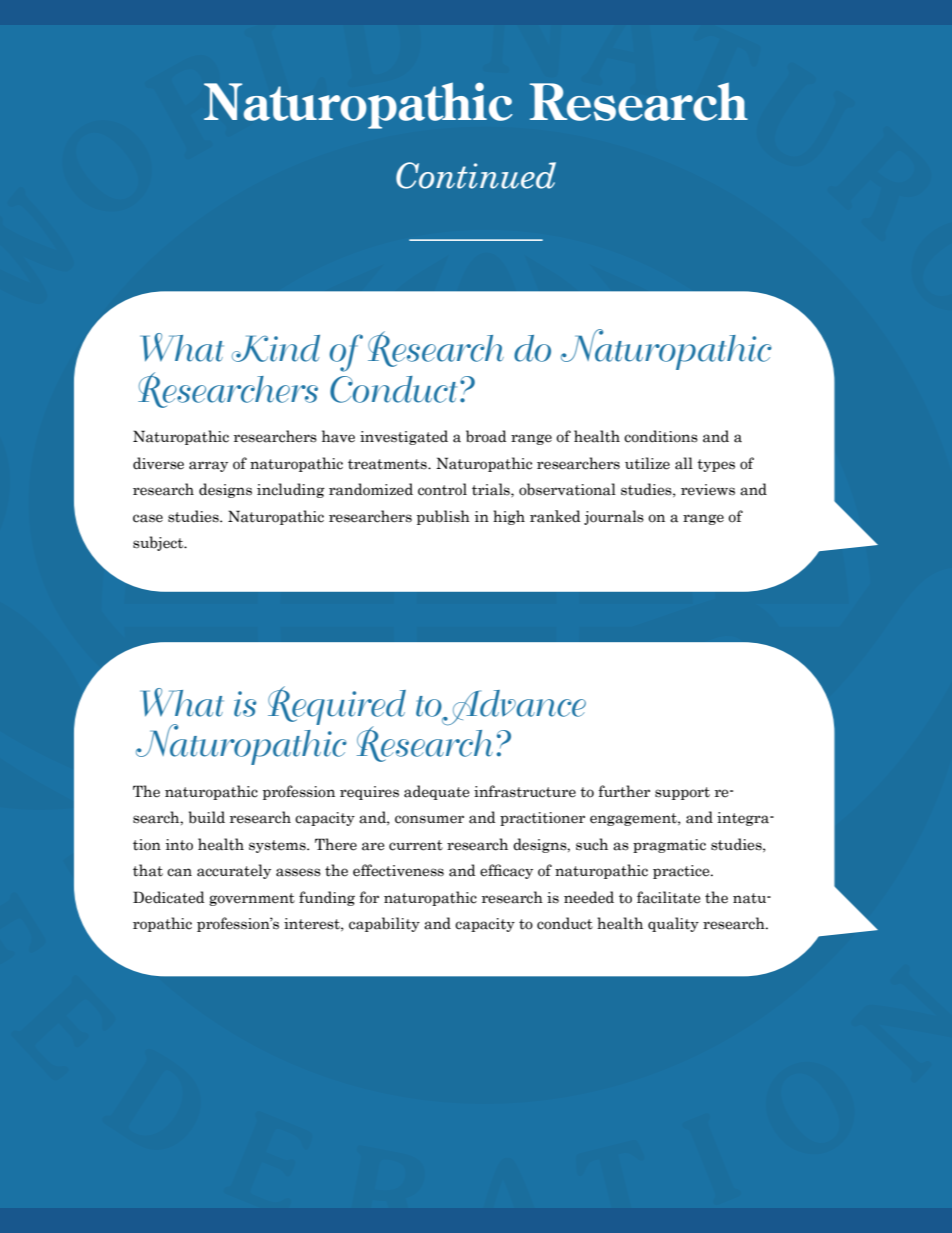 The height and width of the screenshot is (1233, 952). Describe the element at coordinates (624, 791) in the screenshot. I see `further` at that location.
